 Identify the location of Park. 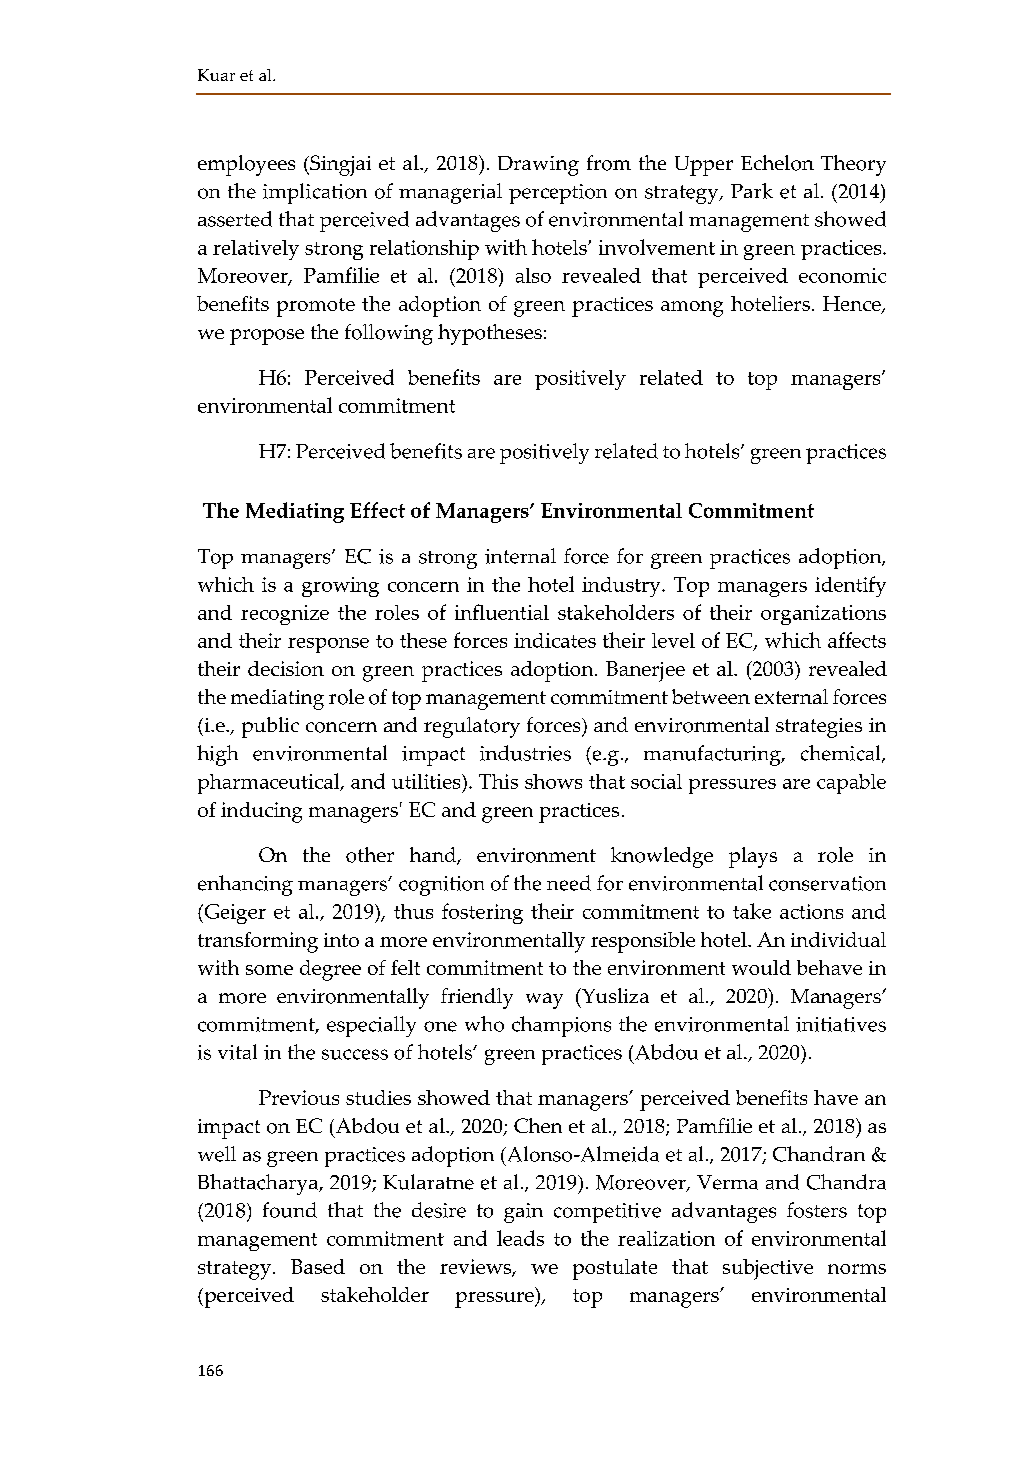
(752, 191).
